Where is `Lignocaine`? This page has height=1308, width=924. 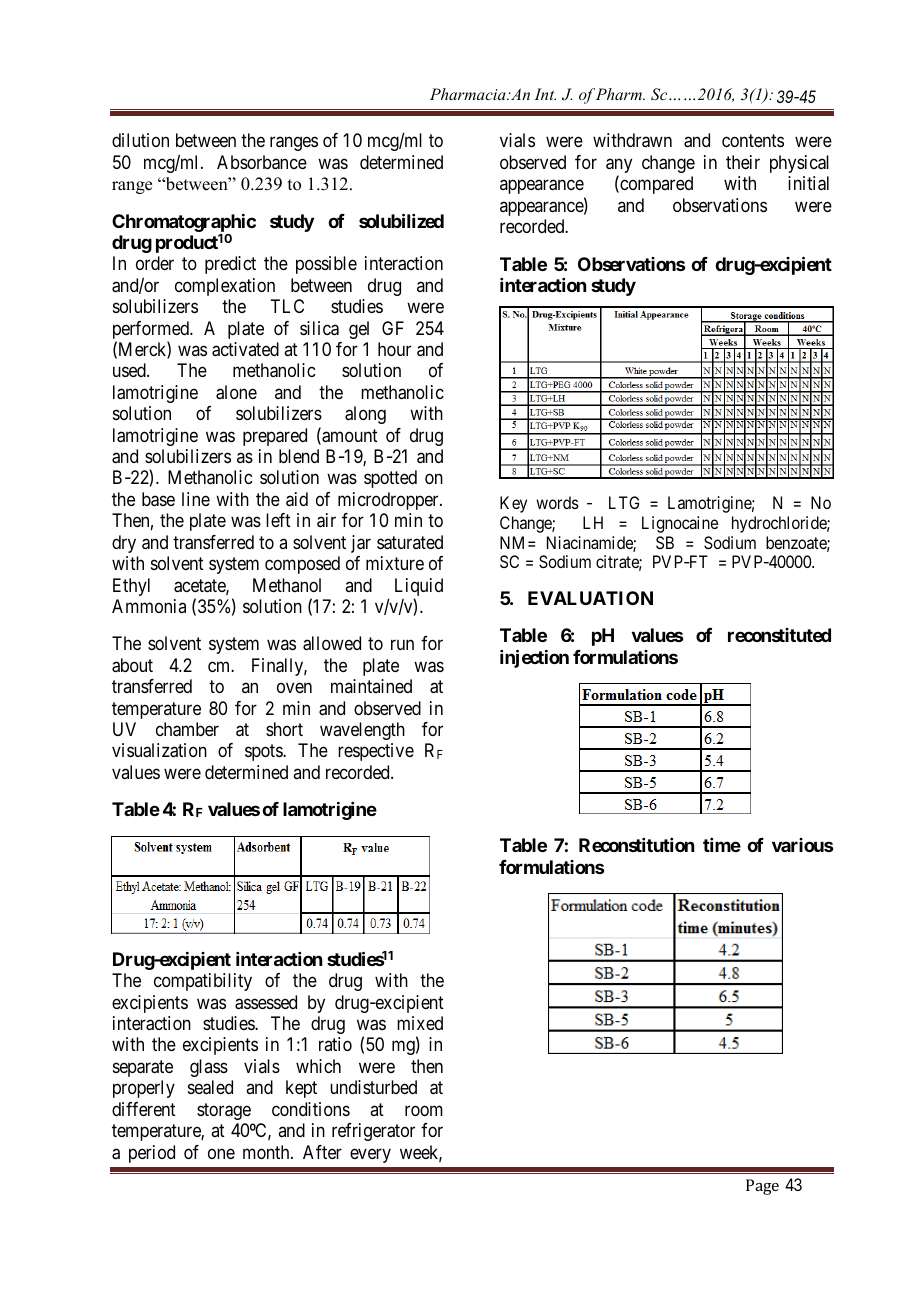 Lignocaine is located at coordinates (680, 524).
